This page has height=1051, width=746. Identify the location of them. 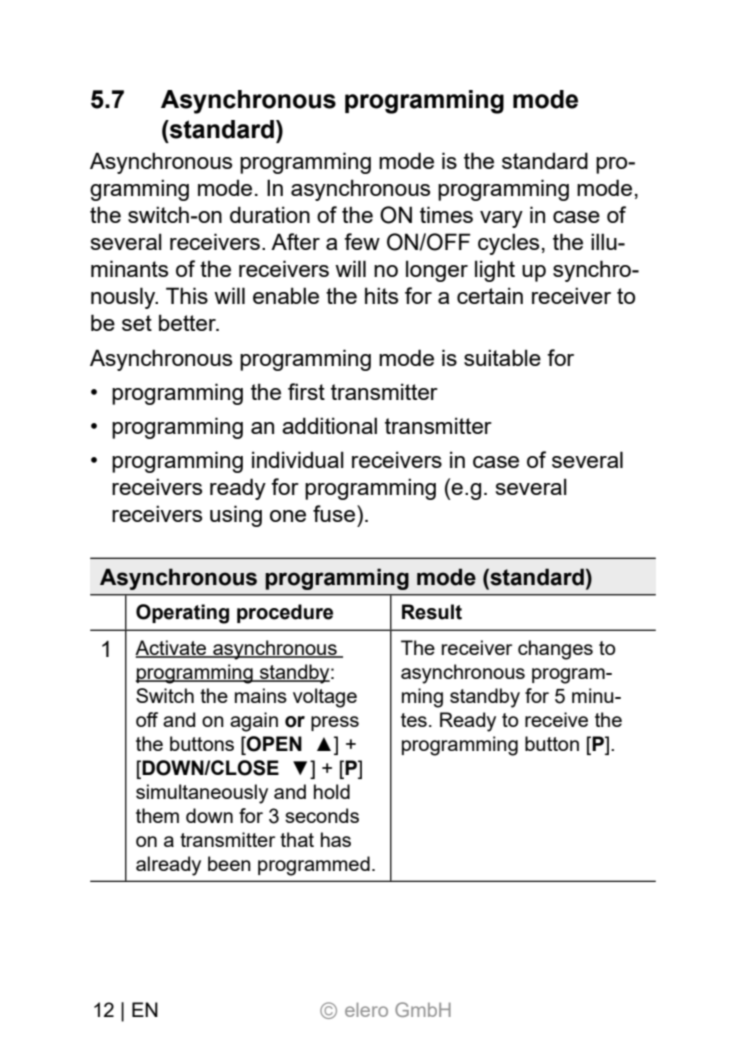
(157, 815).
